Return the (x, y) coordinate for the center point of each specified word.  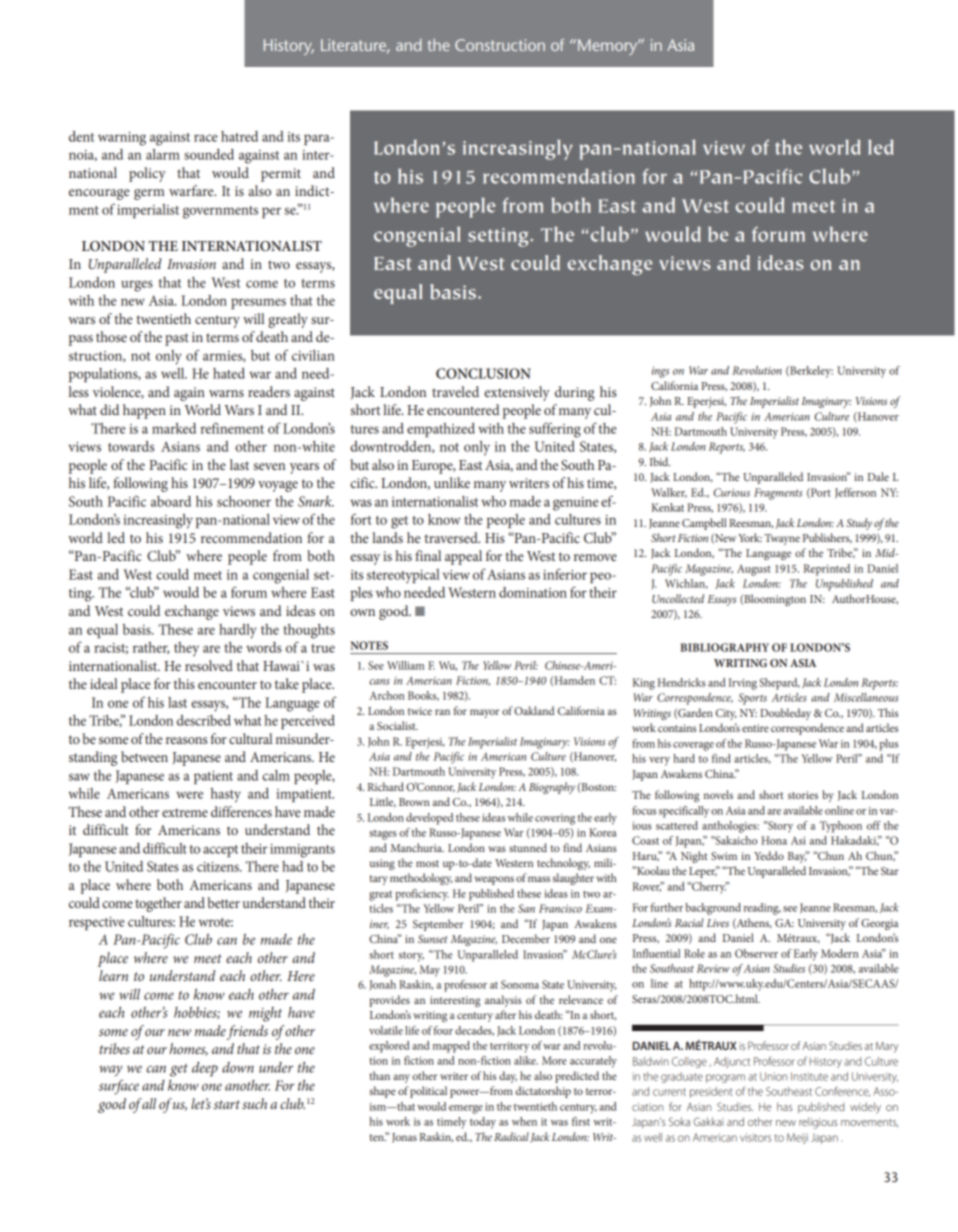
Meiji (797, 1138)
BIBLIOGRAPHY (724, 647)
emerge (466, 1109)
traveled (455, 391)
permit (281, 175)
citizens (219, 867)
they (186, 649)
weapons (494, 880)
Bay (797, 857)
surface (119, 1087)
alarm (163, 154)
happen (144, 411)
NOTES (369, 645)
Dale (878, 476)
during (574, 393)
